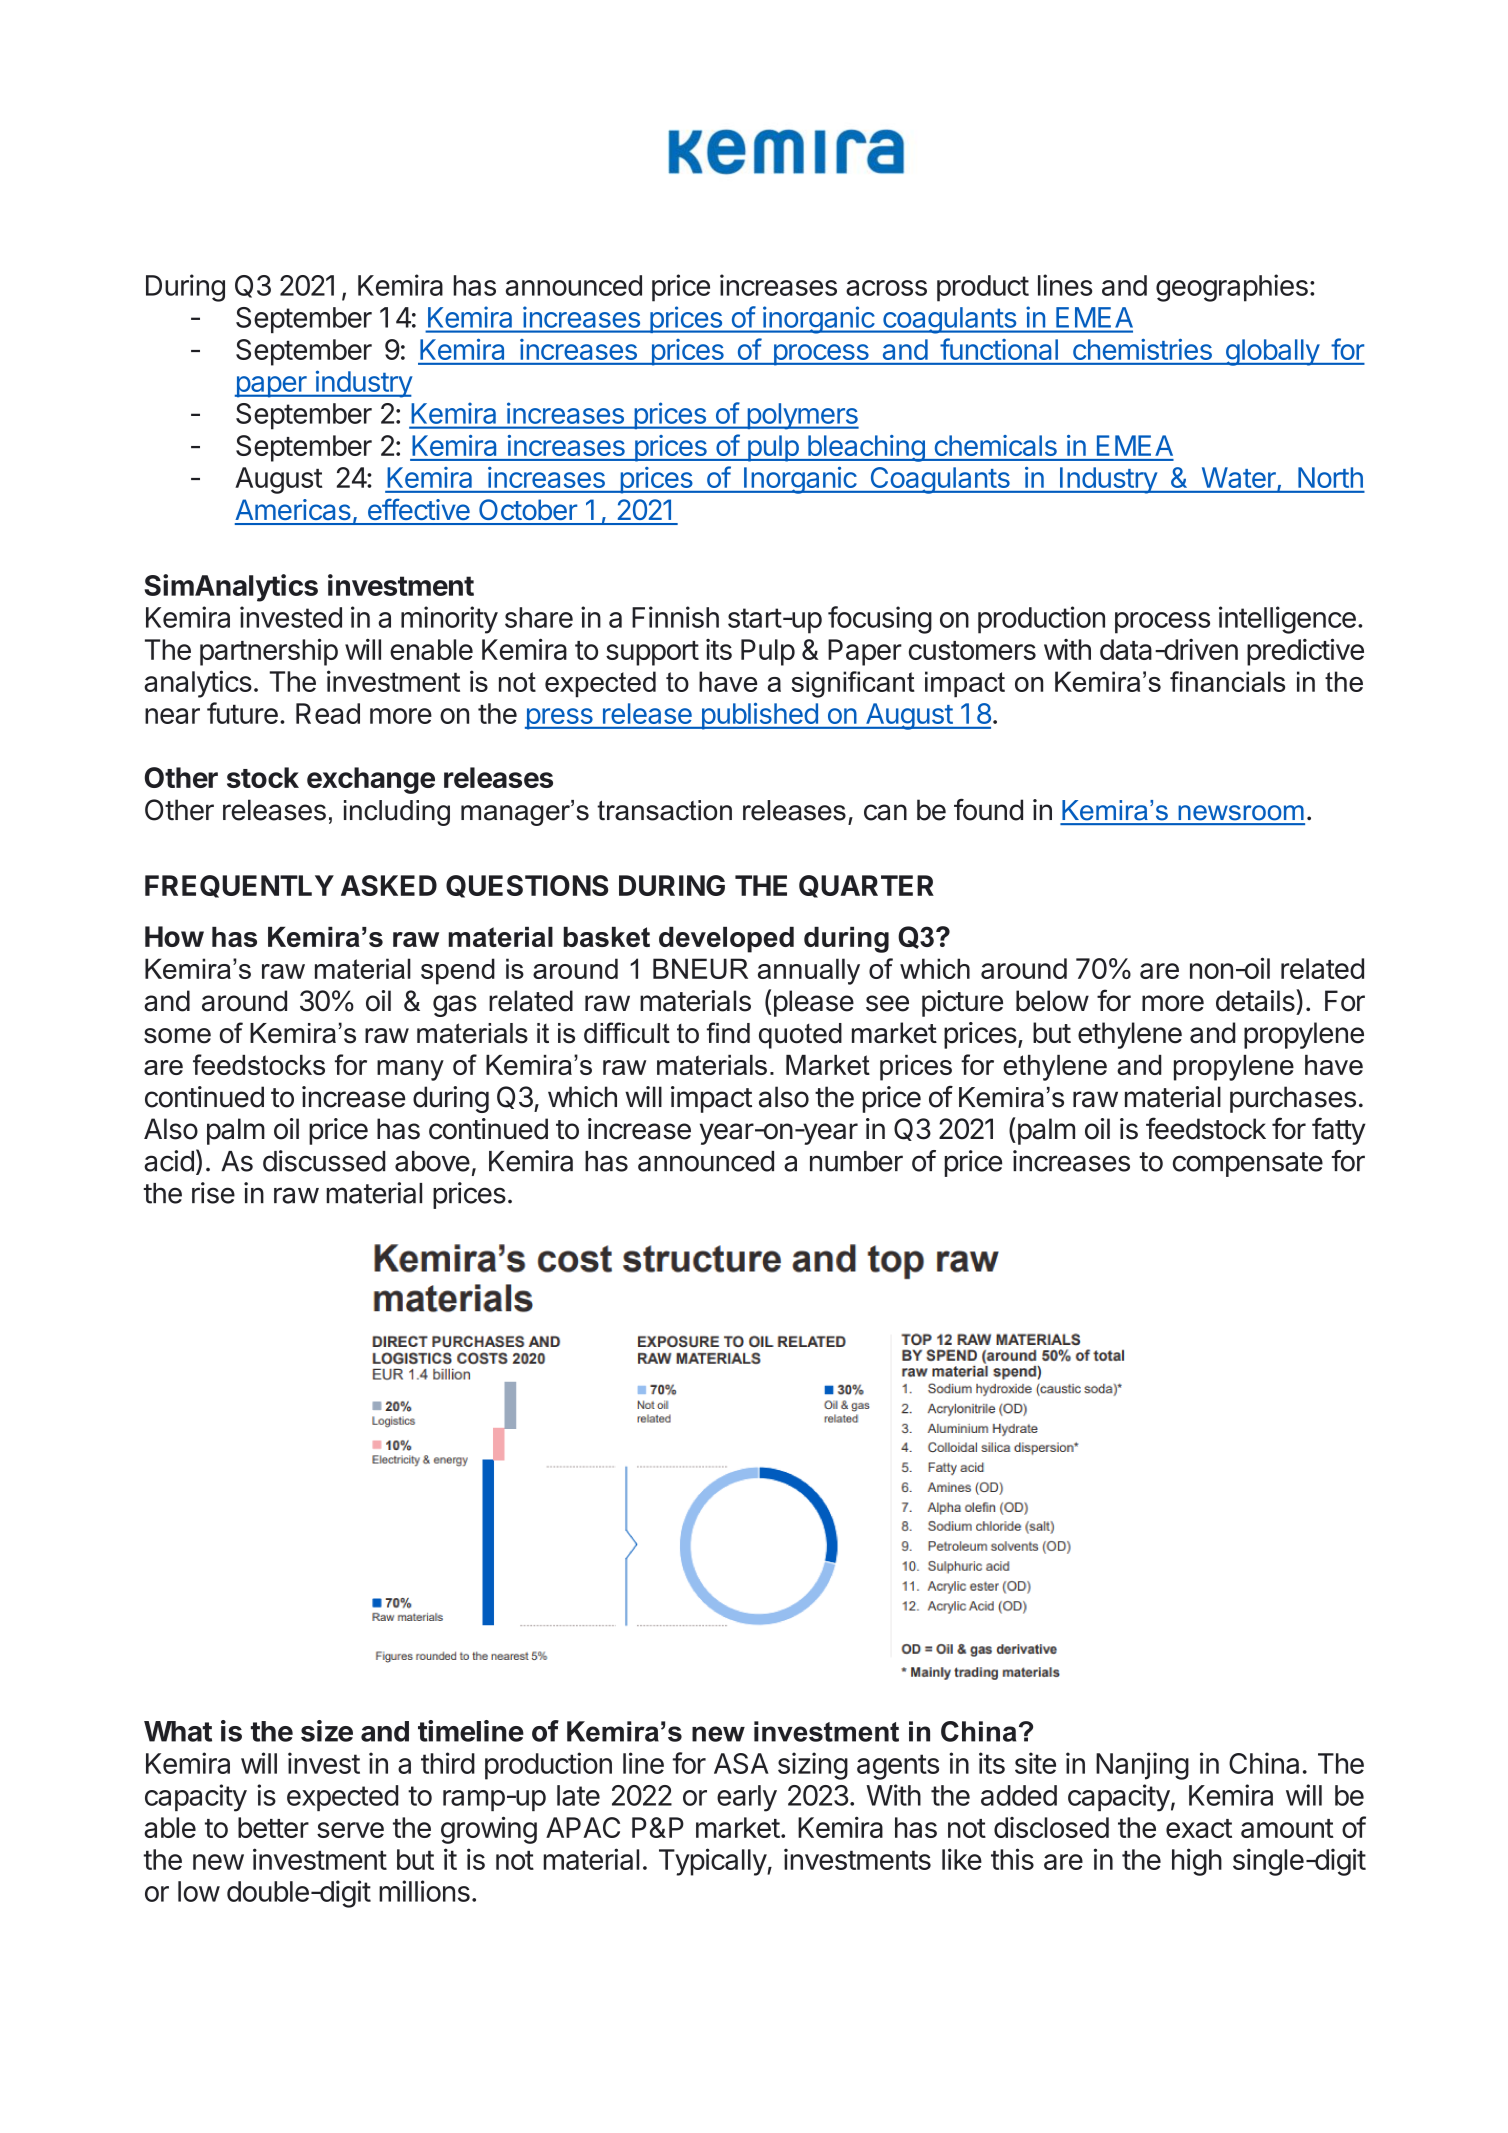 Image resolution: width=1508 pixels, height=2133 pixels. I want to click on minority, so click(449, 620).
